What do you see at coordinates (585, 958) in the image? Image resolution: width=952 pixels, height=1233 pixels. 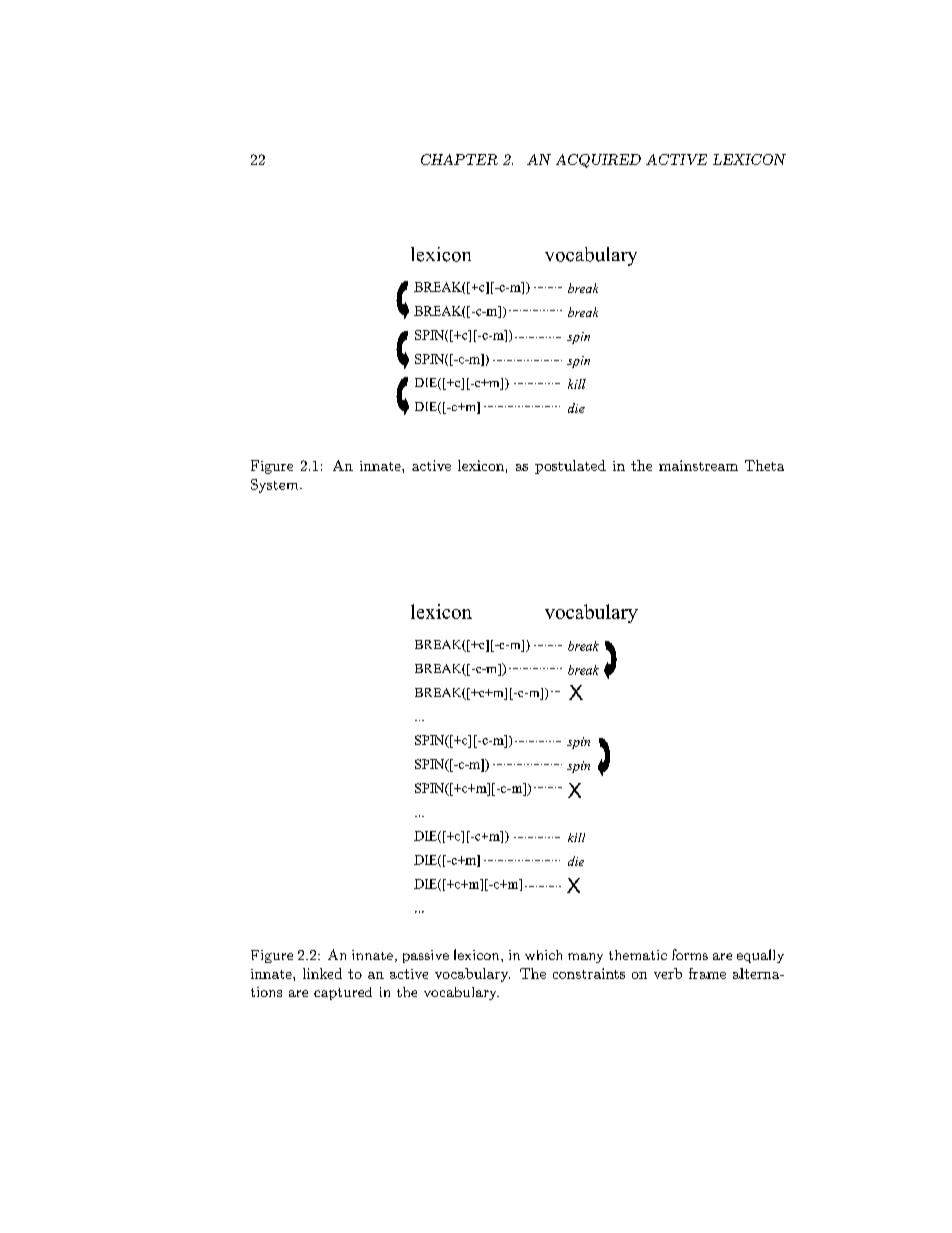 I see `many` at bounding box center [585, 958].
